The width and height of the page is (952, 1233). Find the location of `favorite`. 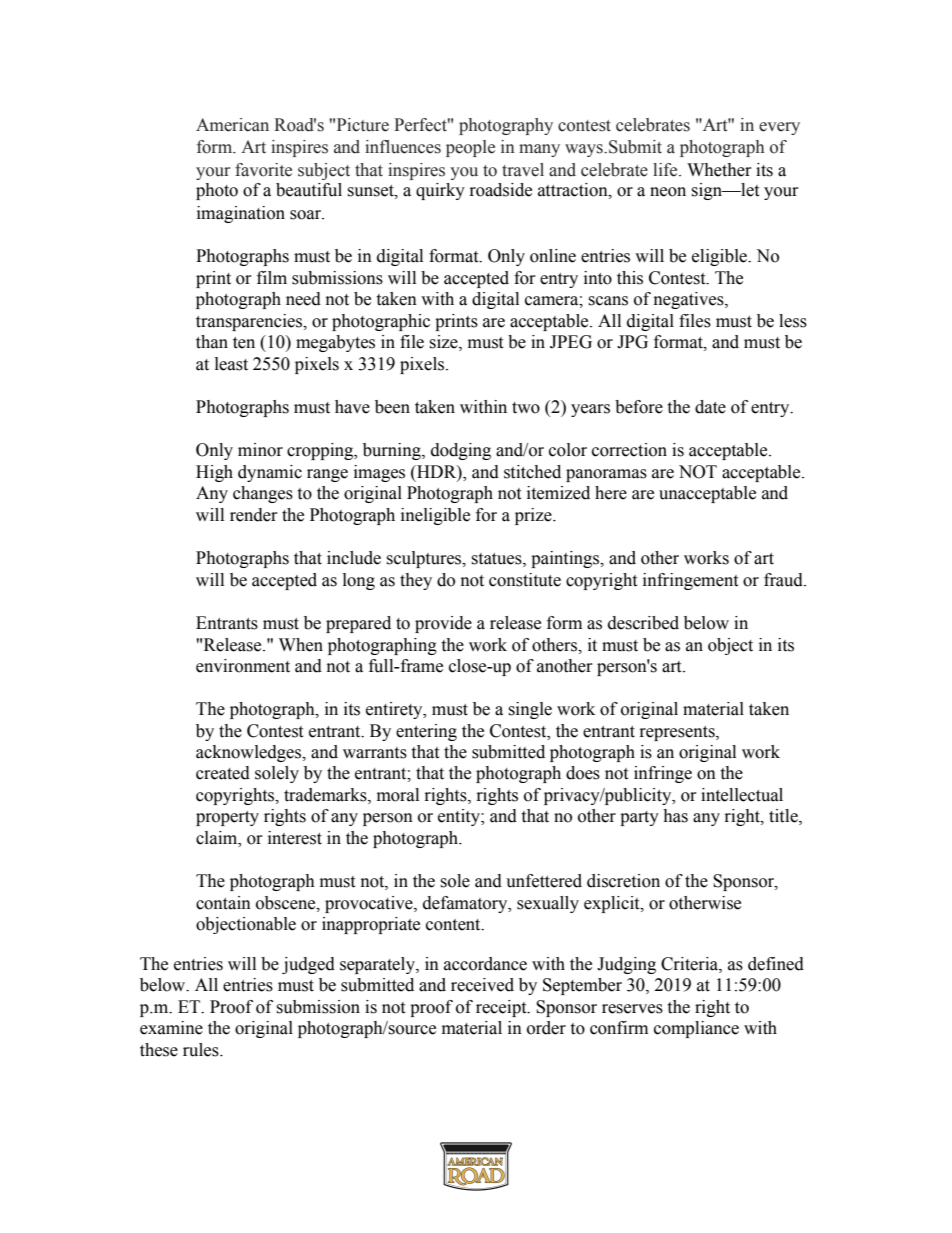

favorite is located at coordinates (263, 170).
